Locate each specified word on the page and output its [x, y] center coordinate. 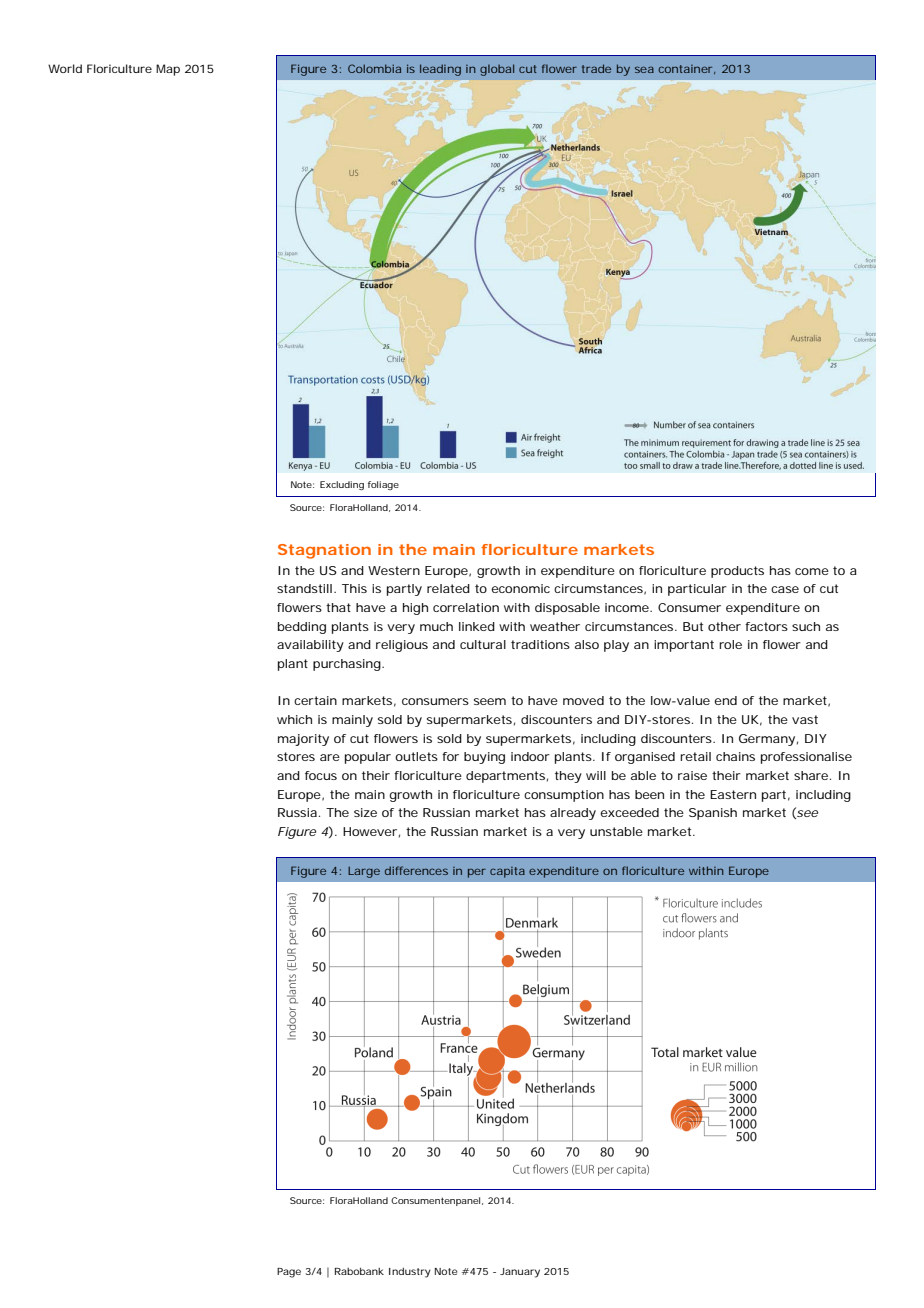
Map [168, 70]
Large [364, 872]
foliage [383, 485]
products [737, 572]
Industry [410, 1273]
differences [416, 870]
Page [289, 1273]
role [730, 644]
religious [402, 646]
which [294, 719]
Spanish [713, 814]
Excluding [342, 485]
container [687, 69]
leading [440, 70]
